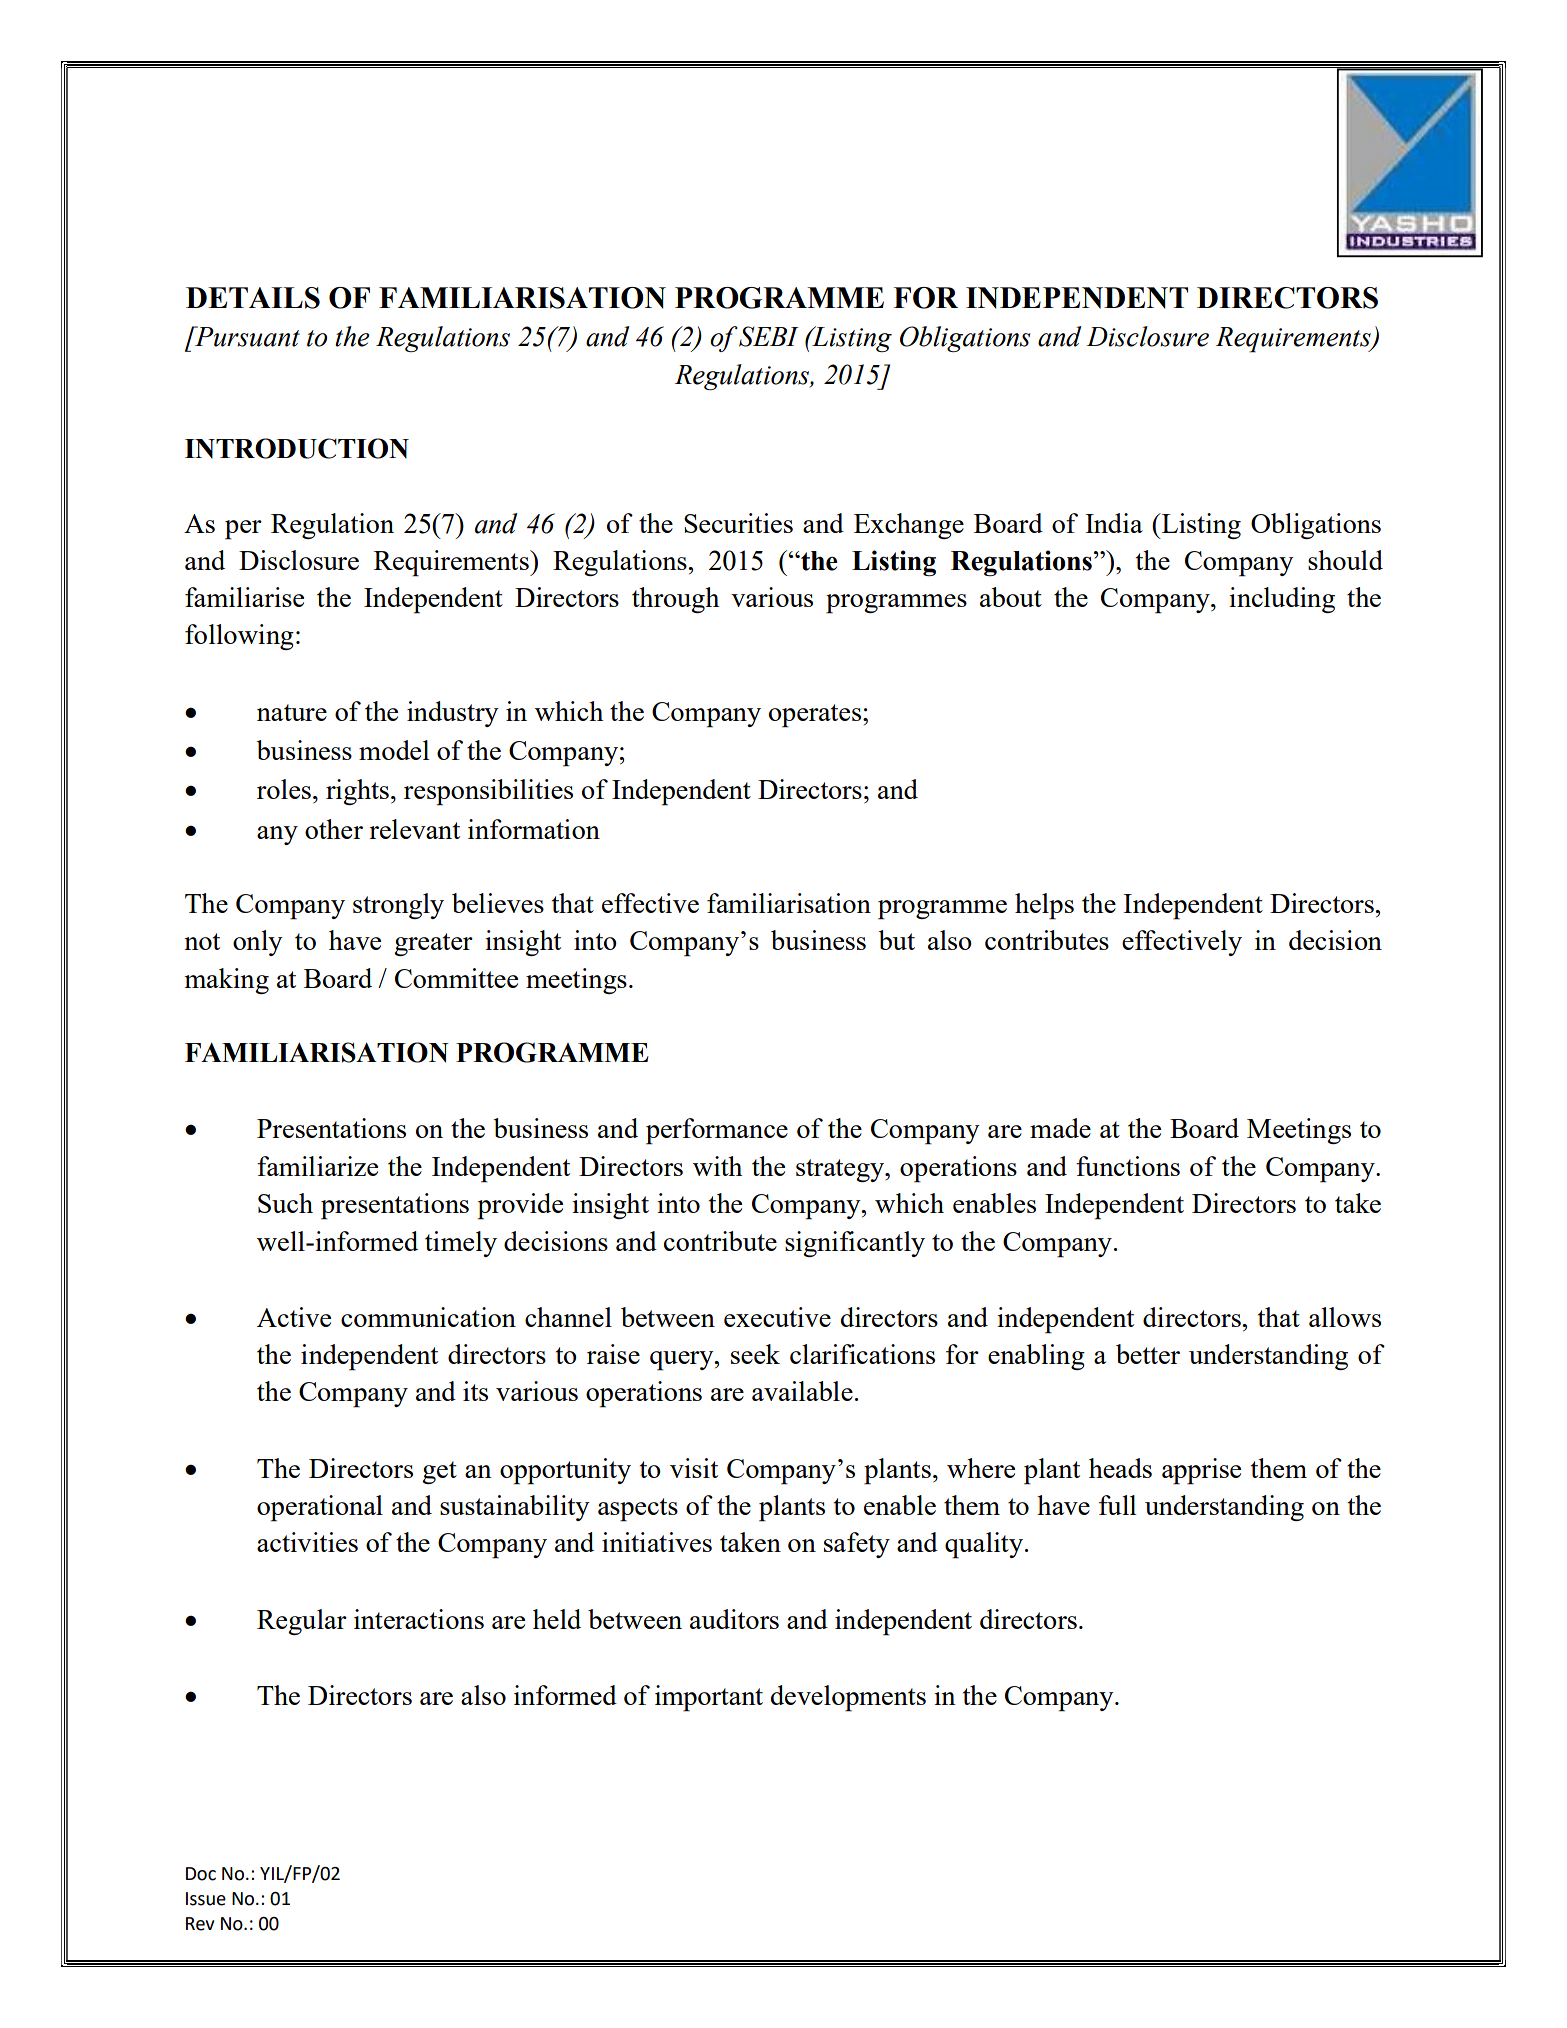 This screenshot has width=1567, height=2028. I want to click on including, so click(1282, 600).
